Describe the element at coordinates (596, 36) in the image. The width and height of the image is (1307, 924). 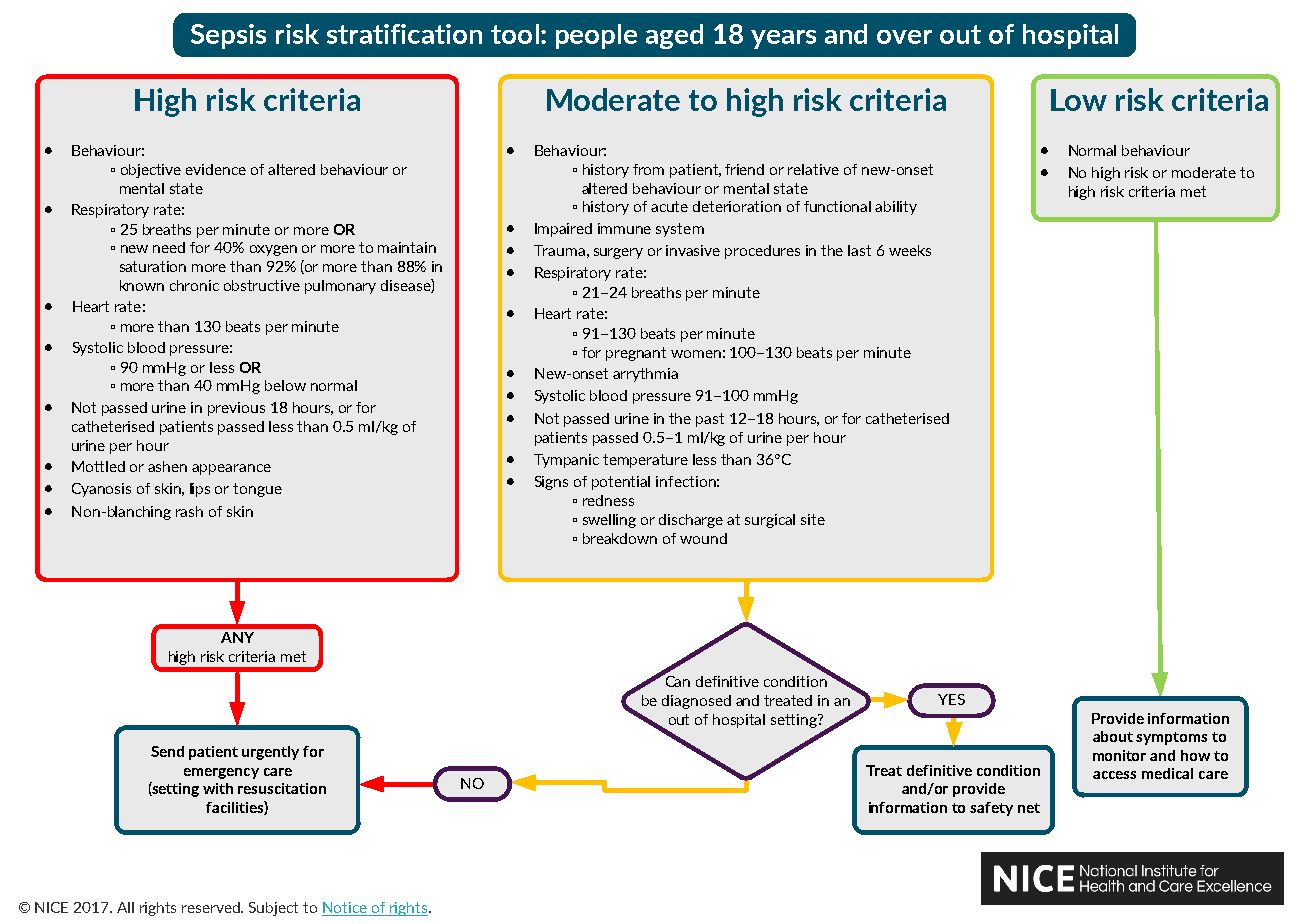
I see `people` at that location.
